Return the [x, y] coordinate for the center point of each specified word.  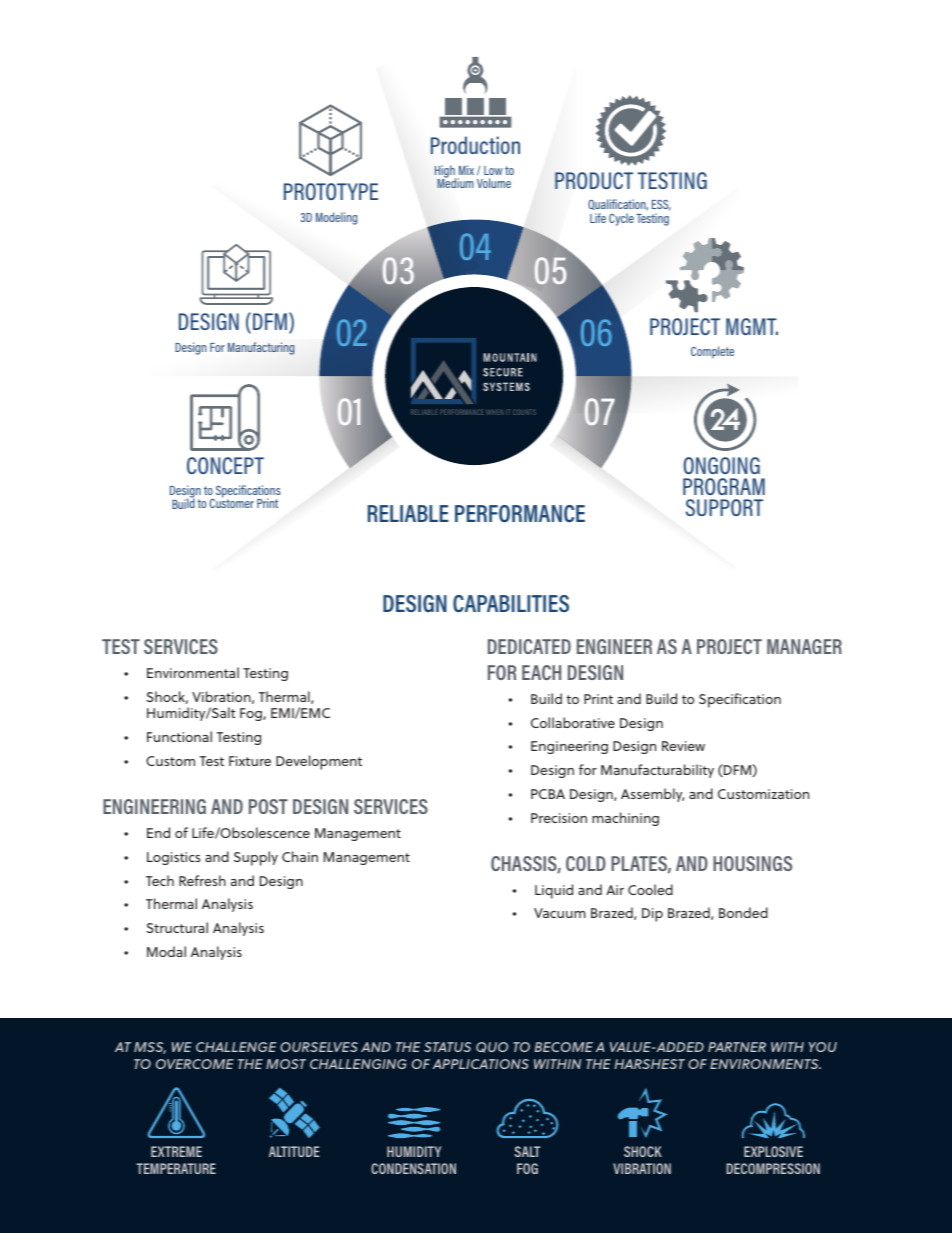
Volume [494, 183]
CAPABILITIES [511, 603]
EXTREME [176, 1151]
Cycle [621, 219]
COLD [586, 863]
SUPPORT [724, 507]
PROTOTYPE [331, 191]
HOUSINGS [752, 863]
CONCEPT [225, 465]
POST [268, 806]
